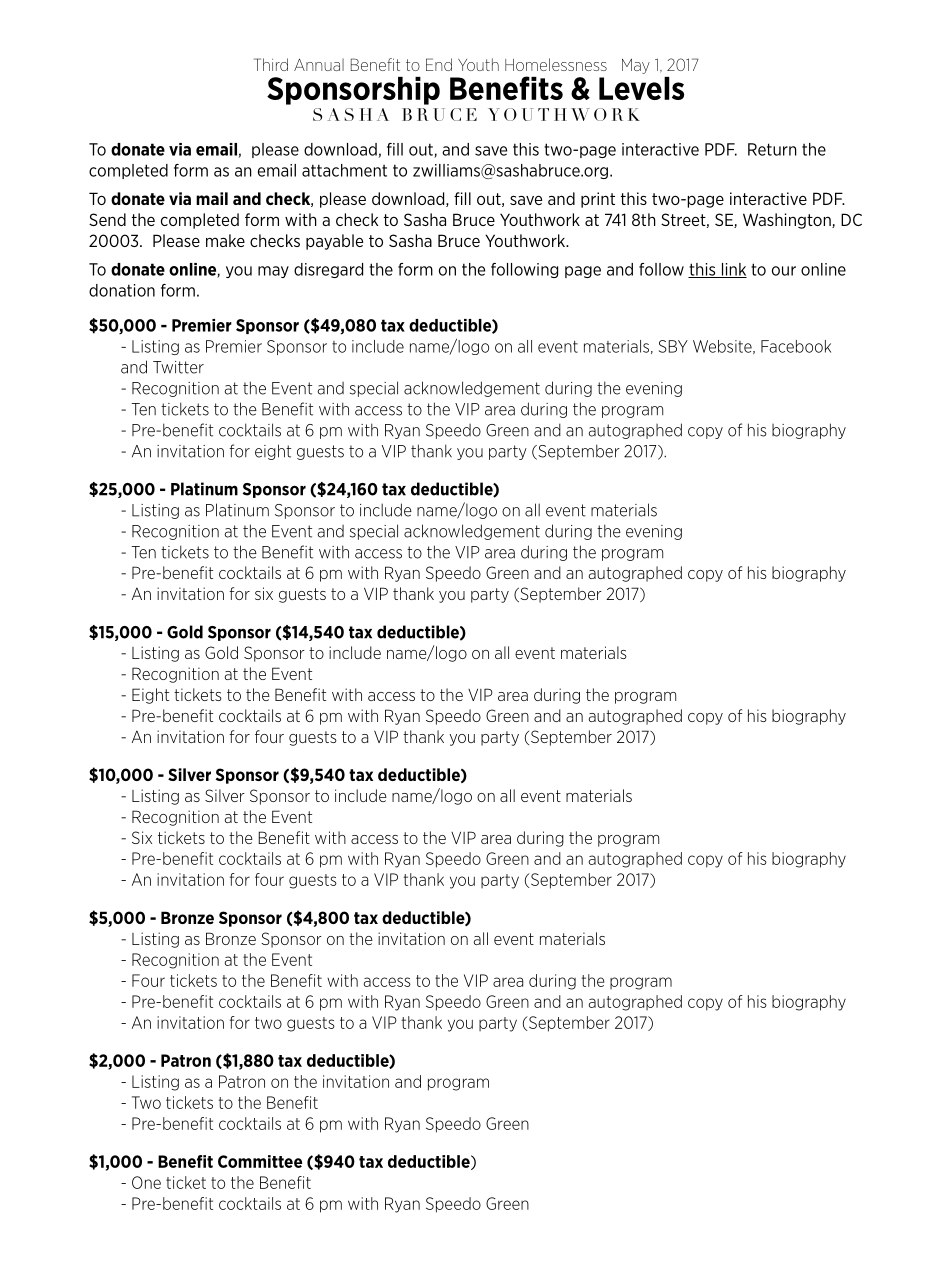 This page has height=1270, width=952. Describe the element at coordinates (788, 221) in the page. I see `Washington` at that location.
